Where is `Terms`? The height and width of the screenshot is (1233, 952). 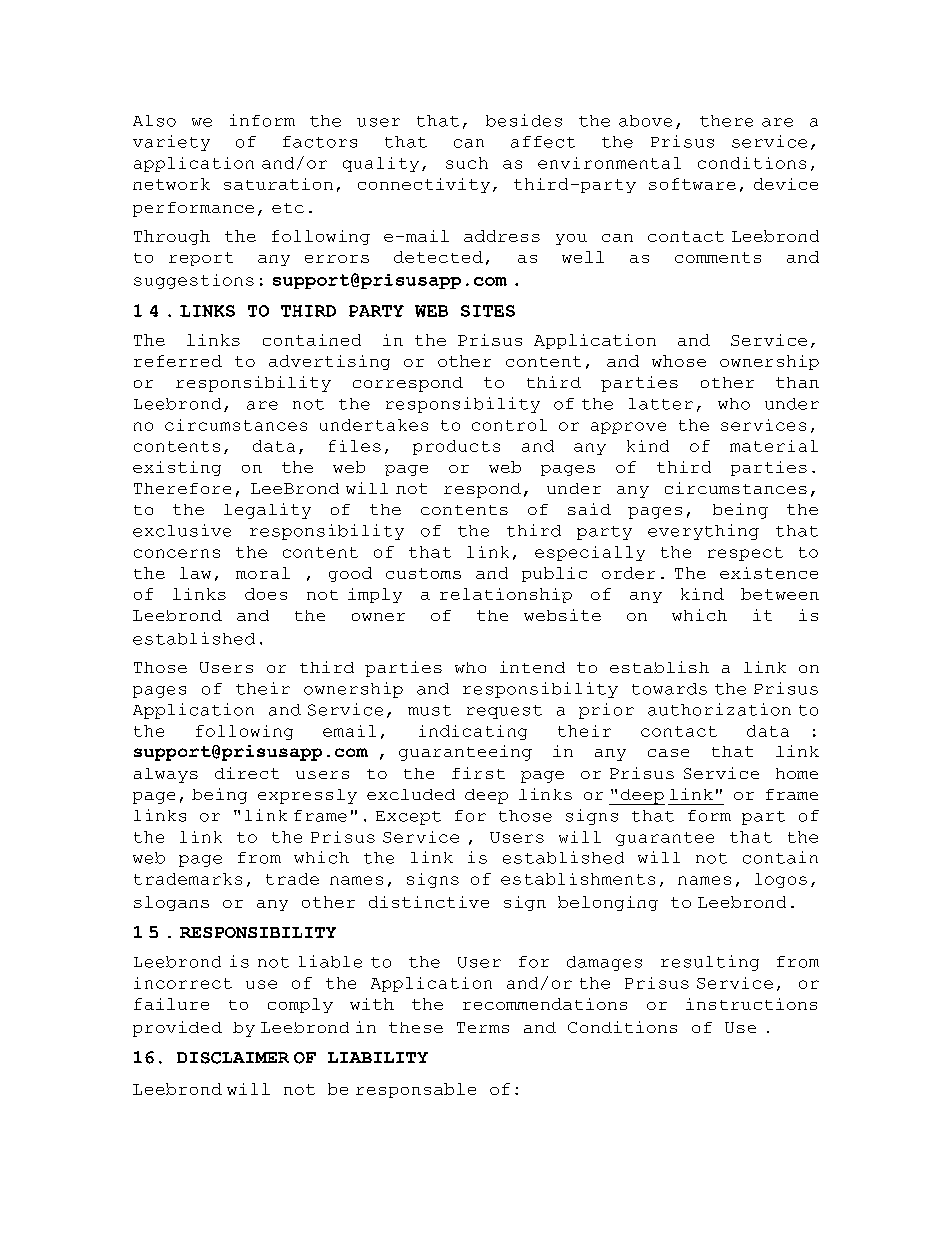
Terms is located at coordinates (483, 1027).
